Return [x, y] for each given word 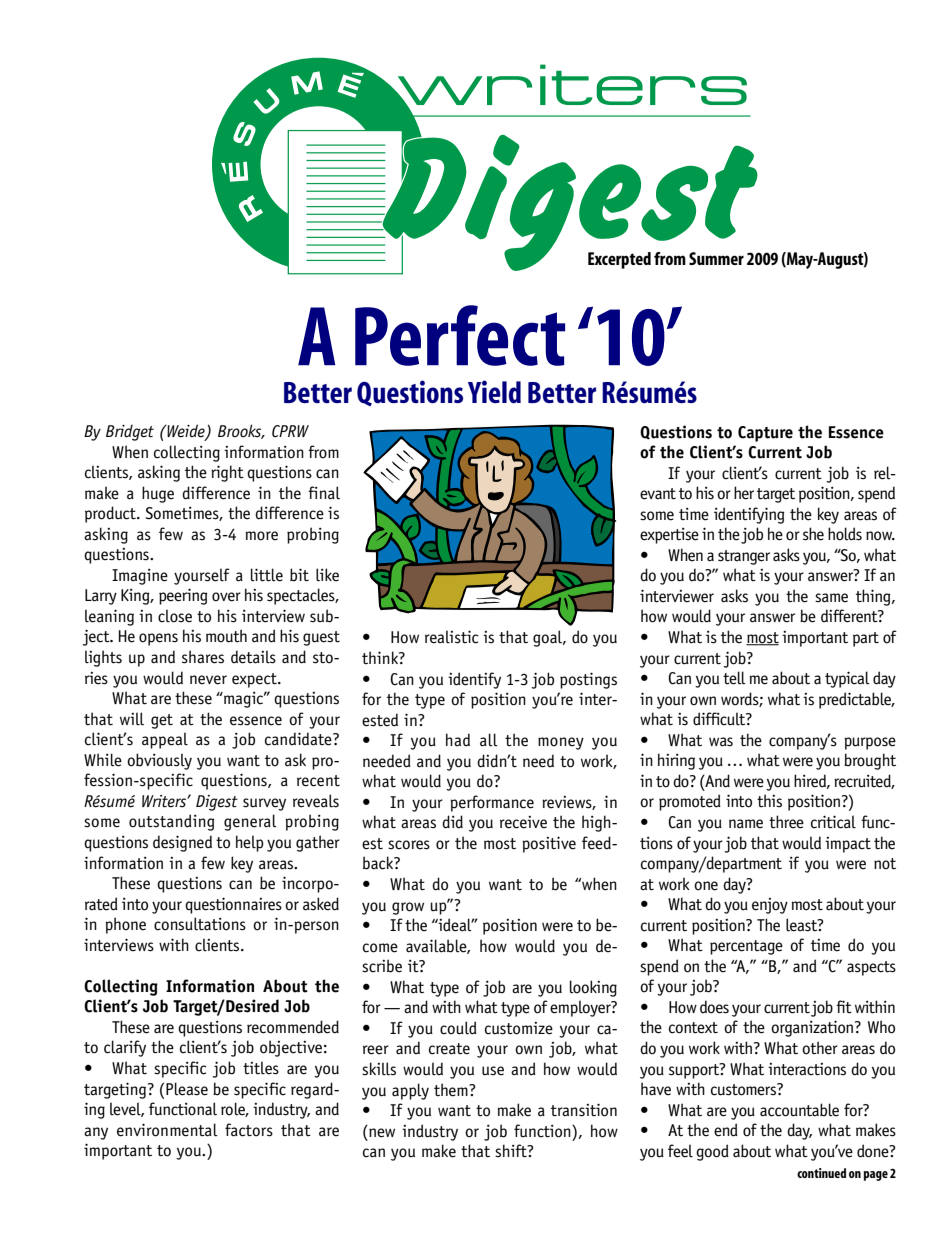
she [813, 534]
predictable [856, 700]
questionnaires [233, 905]
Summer [716, 258]
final [324, 493]
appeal [165, 740]
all [489, 740]
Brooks [241, 431]
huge [158, 494]
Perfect [460, 335]
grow [408, 908]
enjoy [770, 906]
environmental [167, 1130]
